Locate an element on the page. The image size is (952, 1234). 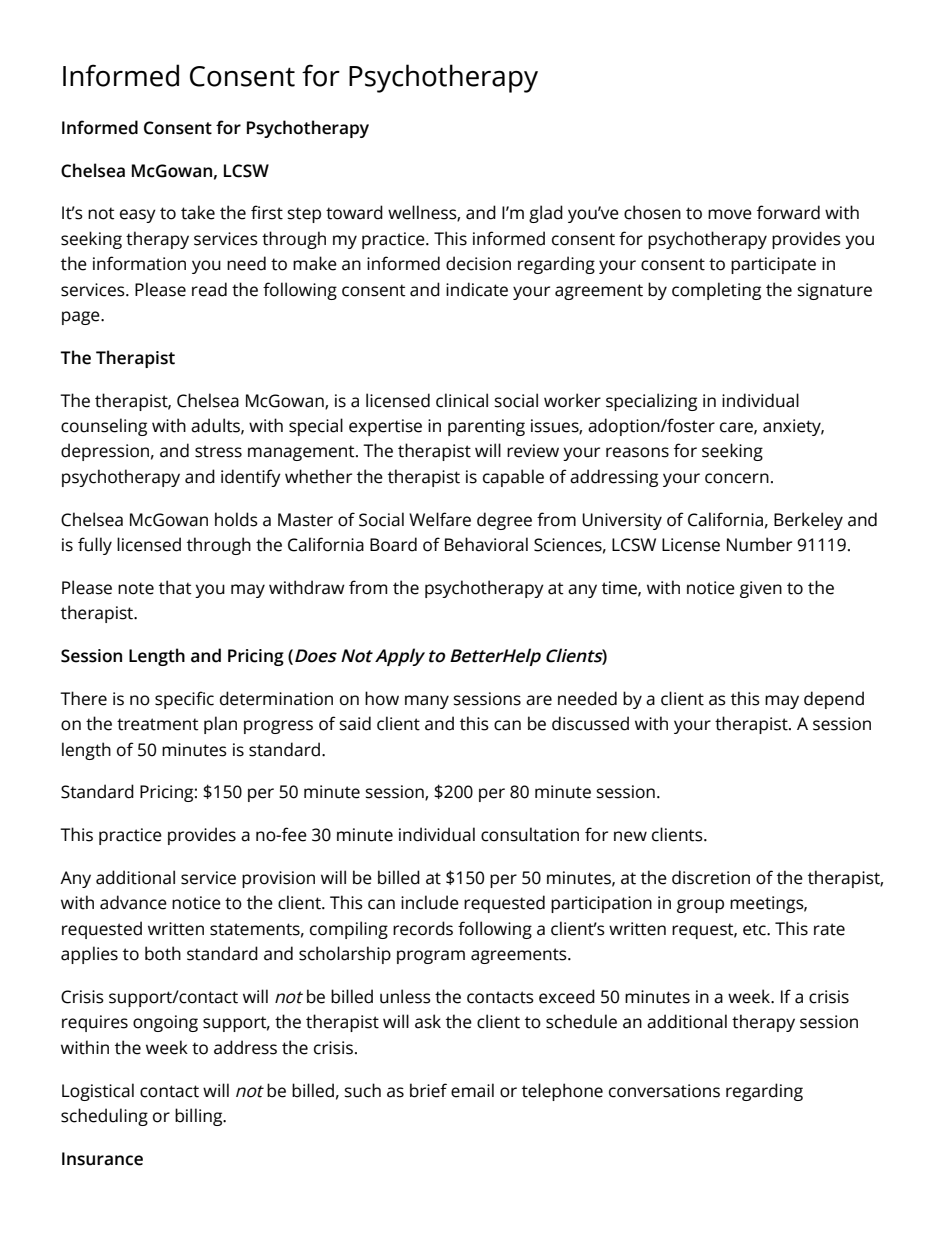
advance is located at coordinates (133, 902).
